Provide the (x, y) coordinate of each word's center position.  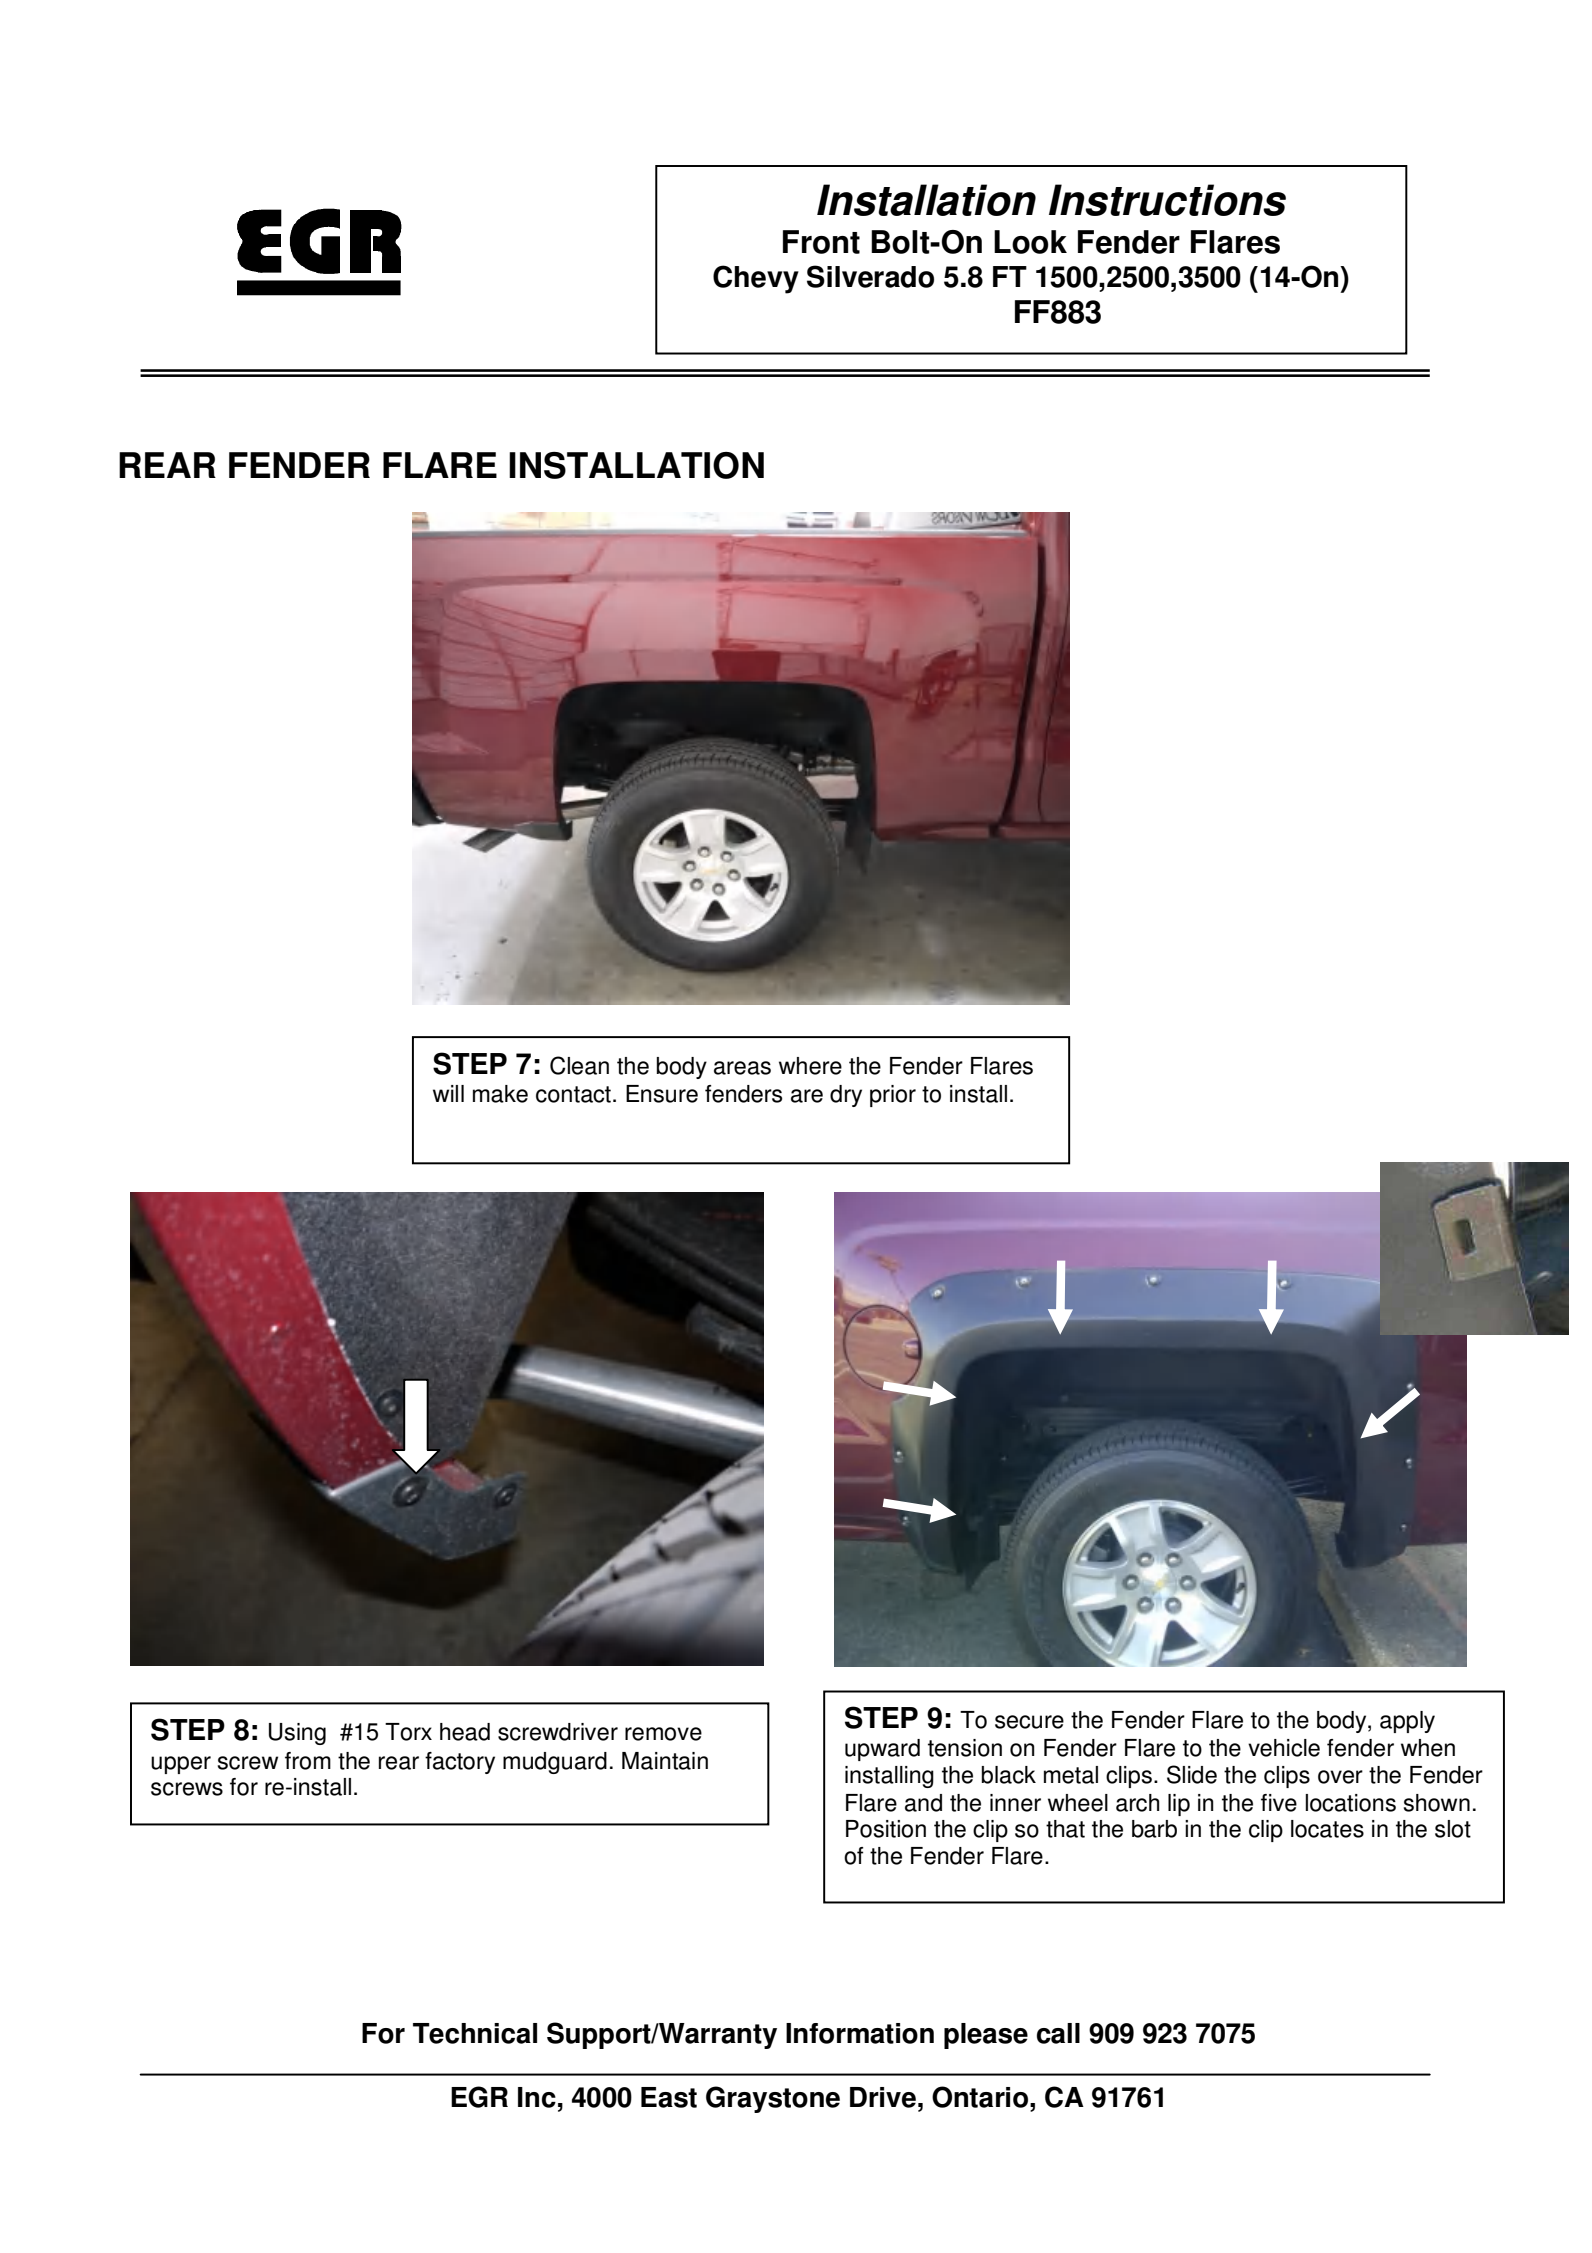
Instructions (1167, 200)
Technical (475, 2033)
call (1058, 2033)
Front (821, 242)
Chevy (756, 279)
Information (860, 2033)
